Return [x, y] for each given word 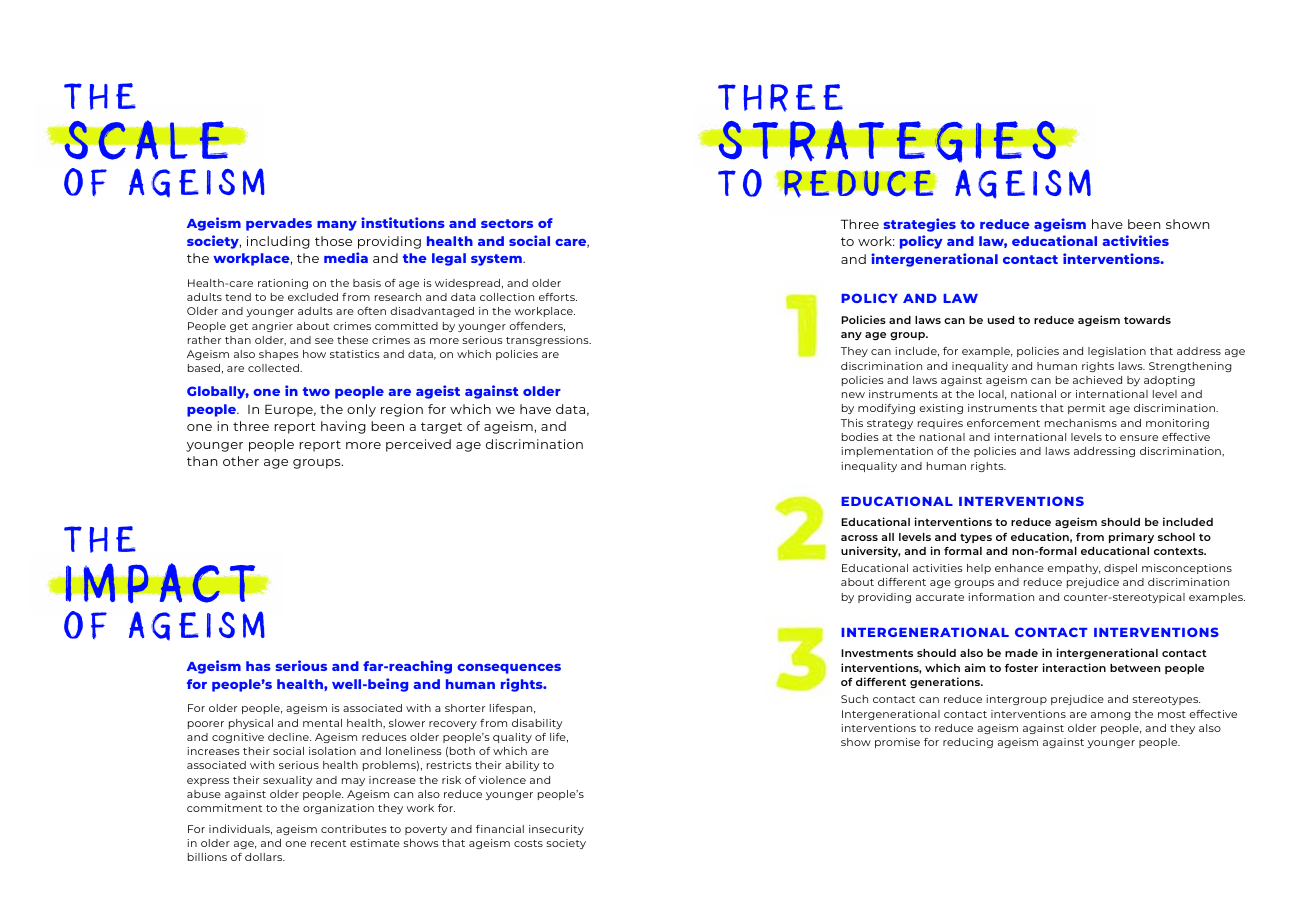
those [333, 241]
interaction [1074, 667]
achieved [1097, 380]
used [1001, 320]
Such [854, 699]
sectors [507, 223]
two [316, 391]
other [241, 461]
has [258, 666]
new [853, 395]
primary [1131, 537]
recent [328, 843]
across [859, 538]
